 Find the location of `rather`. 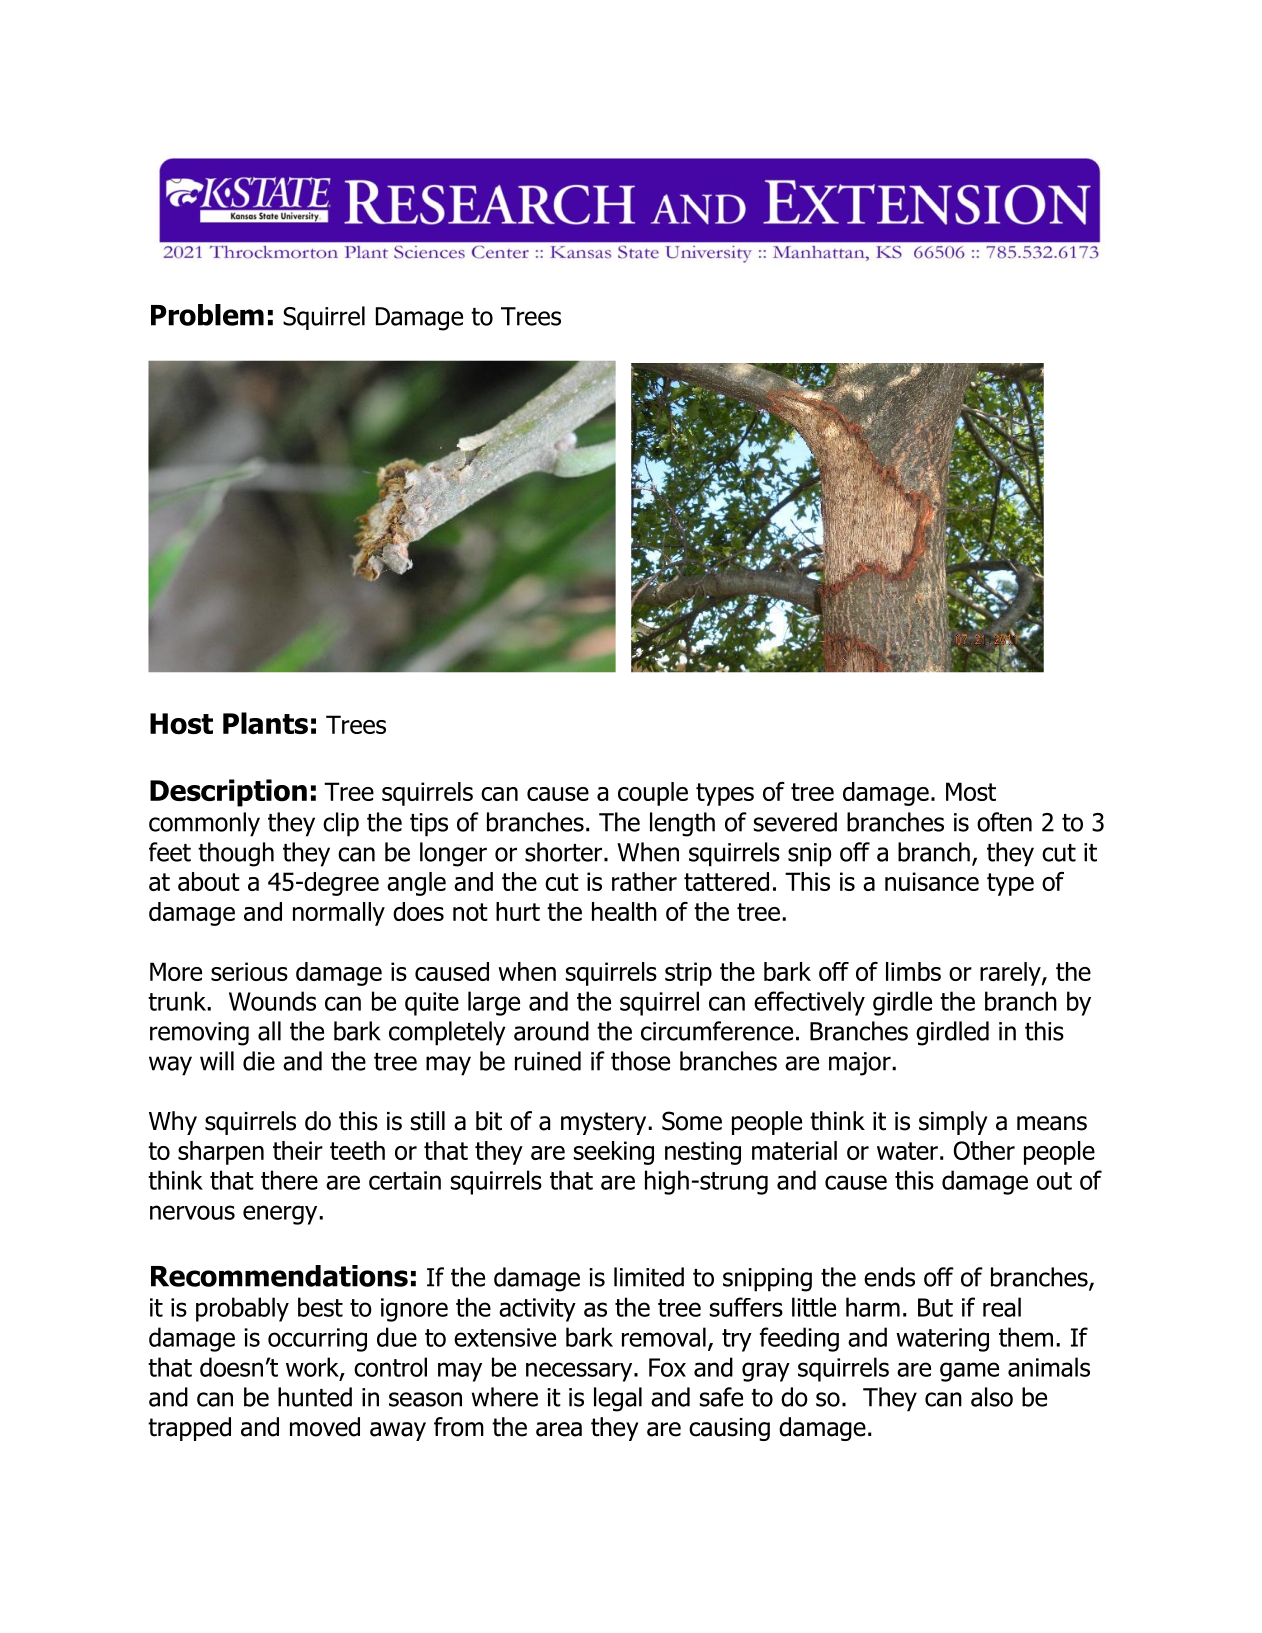

rather is located at coordinates (644, 881).
